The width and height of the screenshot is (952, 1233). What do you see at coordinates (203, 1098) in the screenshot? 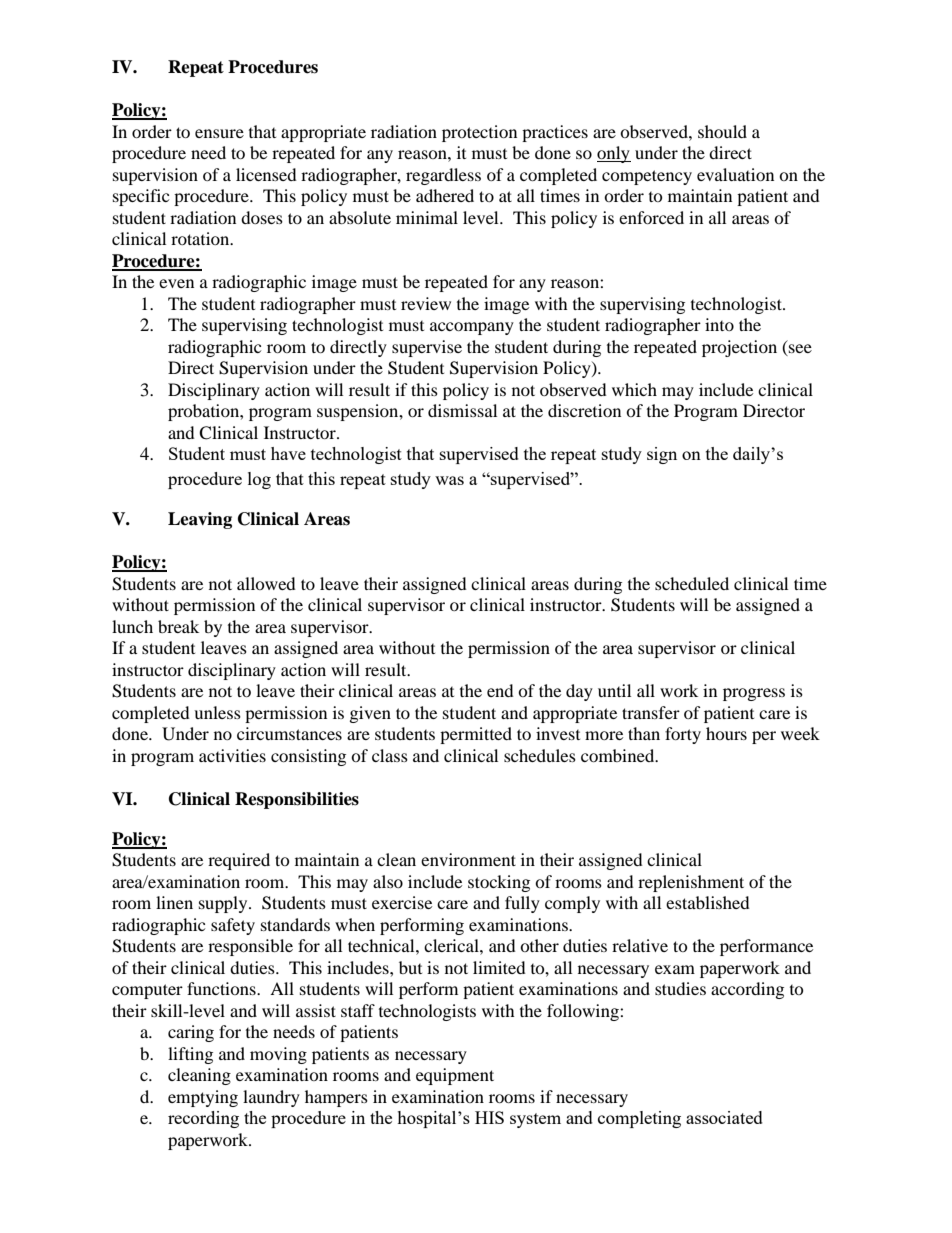
I see `emptying` at bounding box center [203, 1098].
